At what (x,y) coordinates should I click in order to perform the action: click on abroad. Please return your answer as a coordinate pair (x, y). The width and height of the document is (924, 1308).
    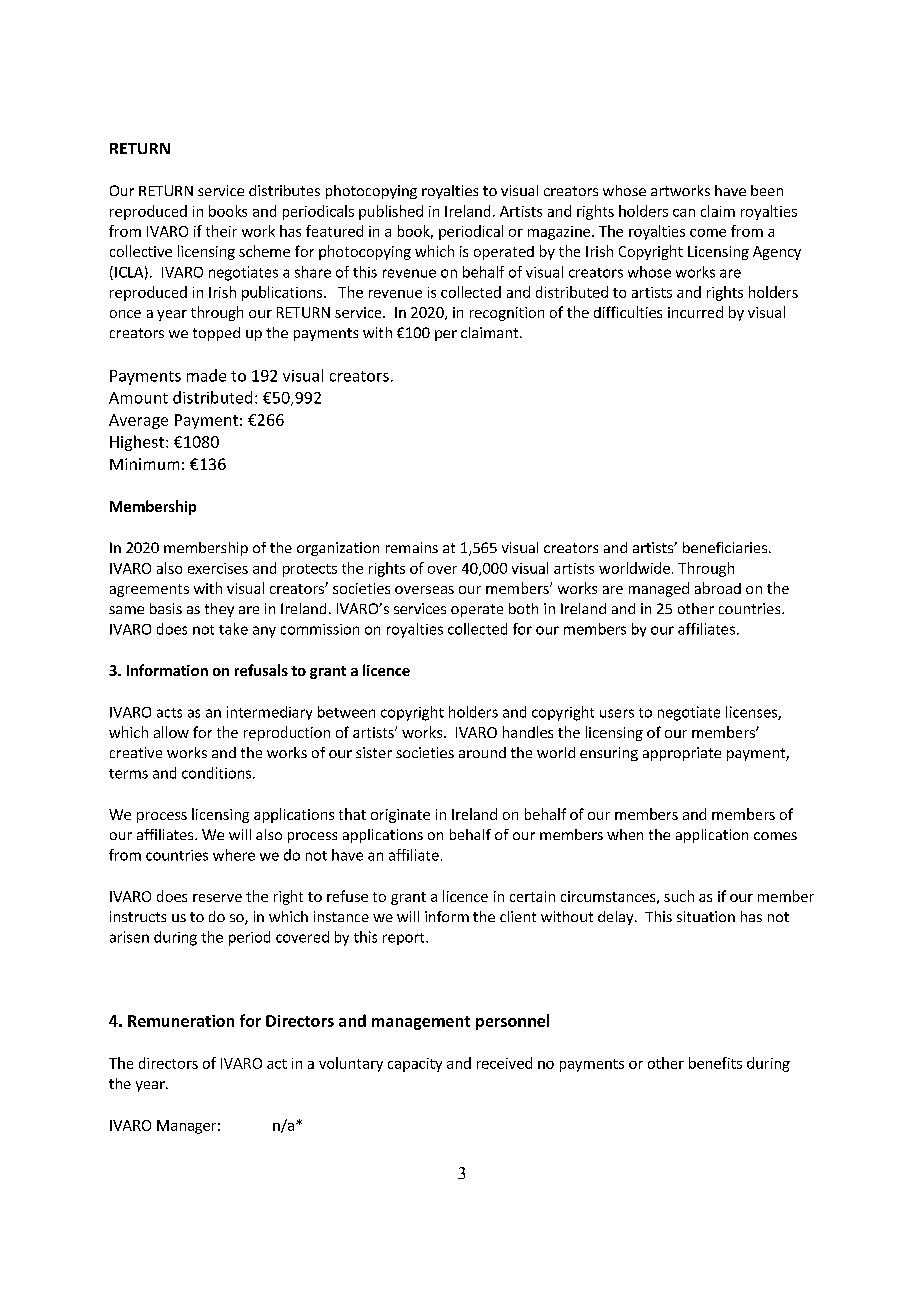
    Looking at the image, I should click on (718, 588).
